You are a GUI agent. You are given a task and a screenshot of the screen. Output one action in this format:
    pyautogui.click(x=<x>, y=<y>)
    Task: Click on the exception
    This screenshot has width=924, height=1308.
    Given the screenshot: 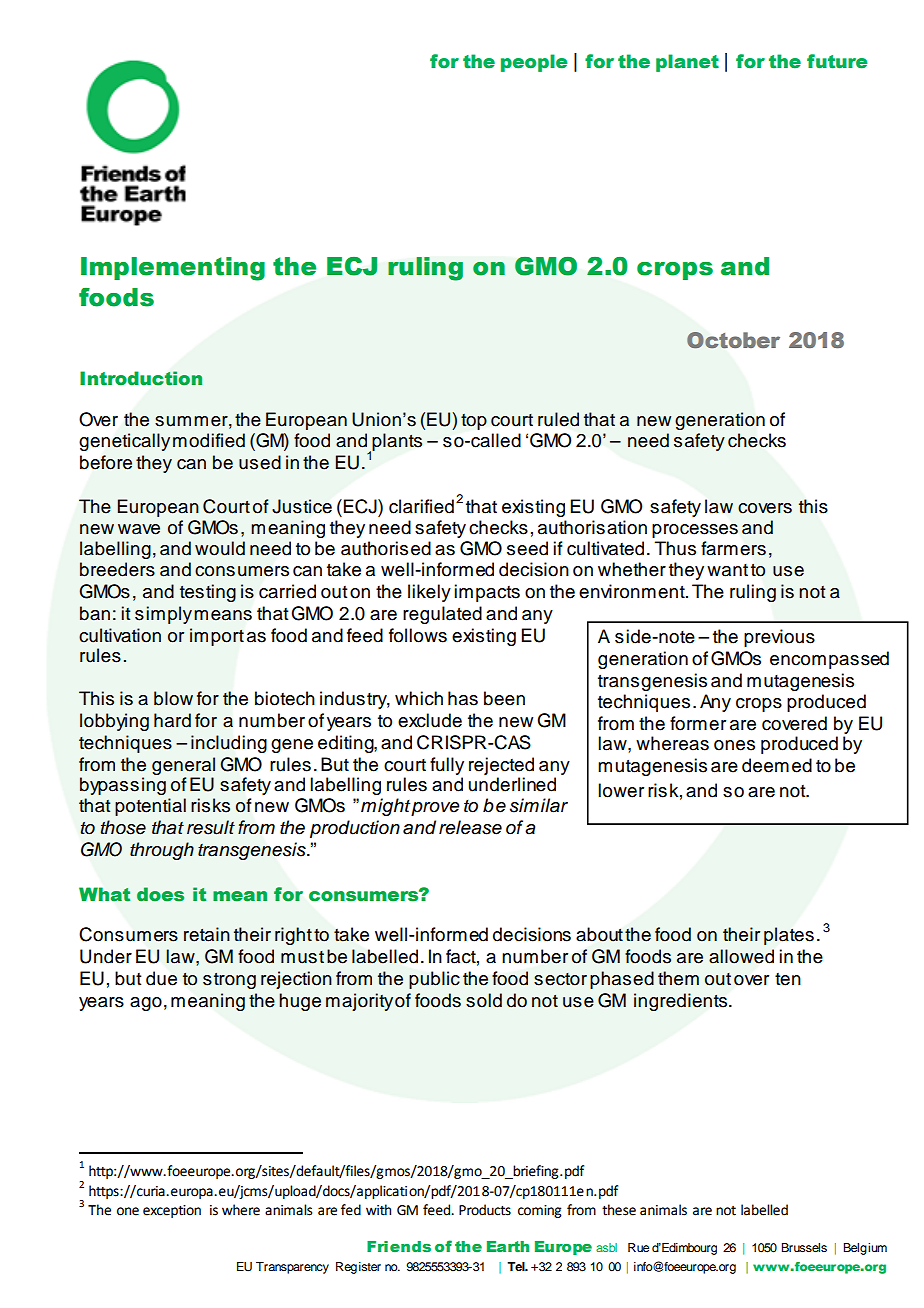 What is the action you would take?
    pyautogui.click(x=172, y=1211)
